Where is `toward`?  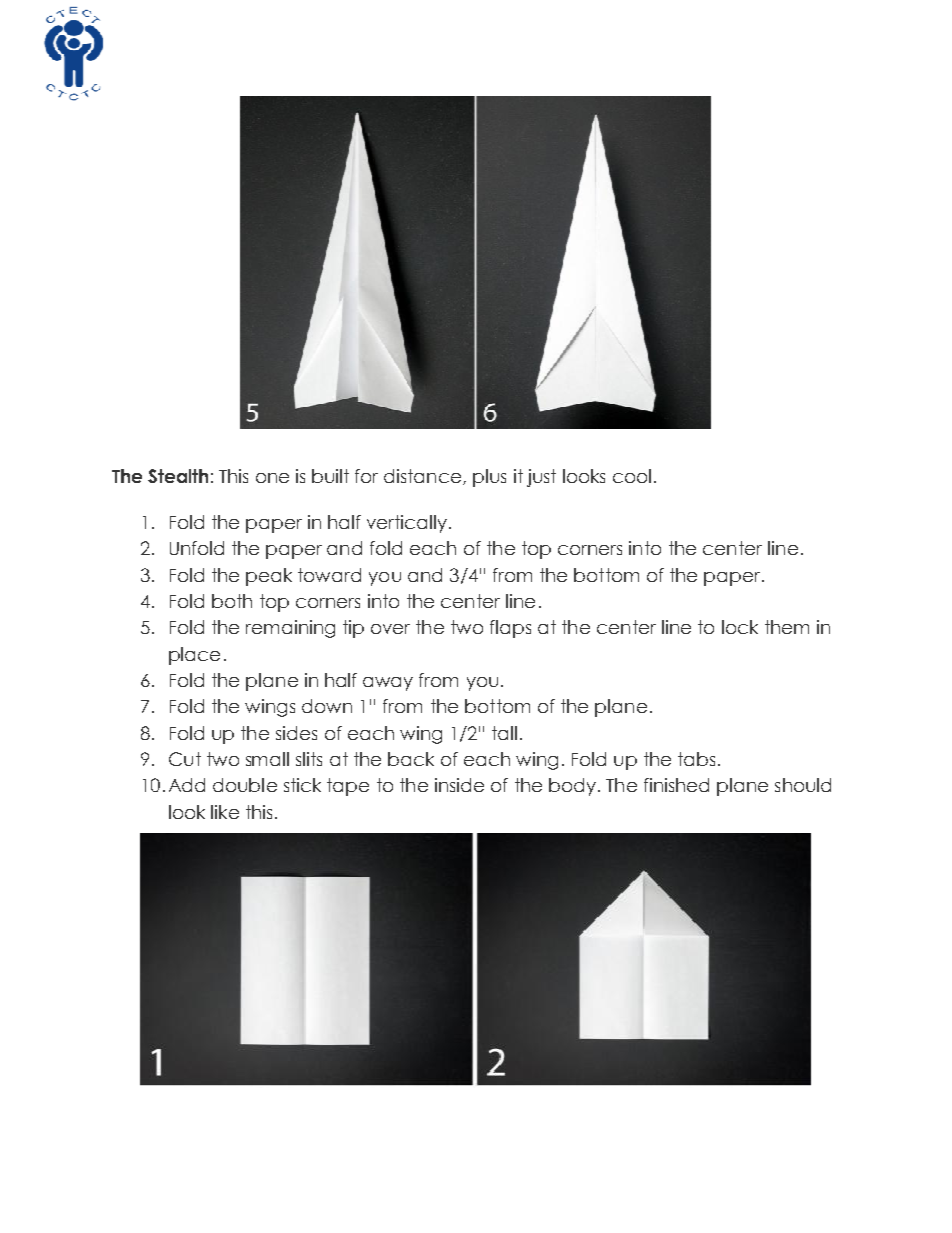
toward is located at coordinates (329, 575).
